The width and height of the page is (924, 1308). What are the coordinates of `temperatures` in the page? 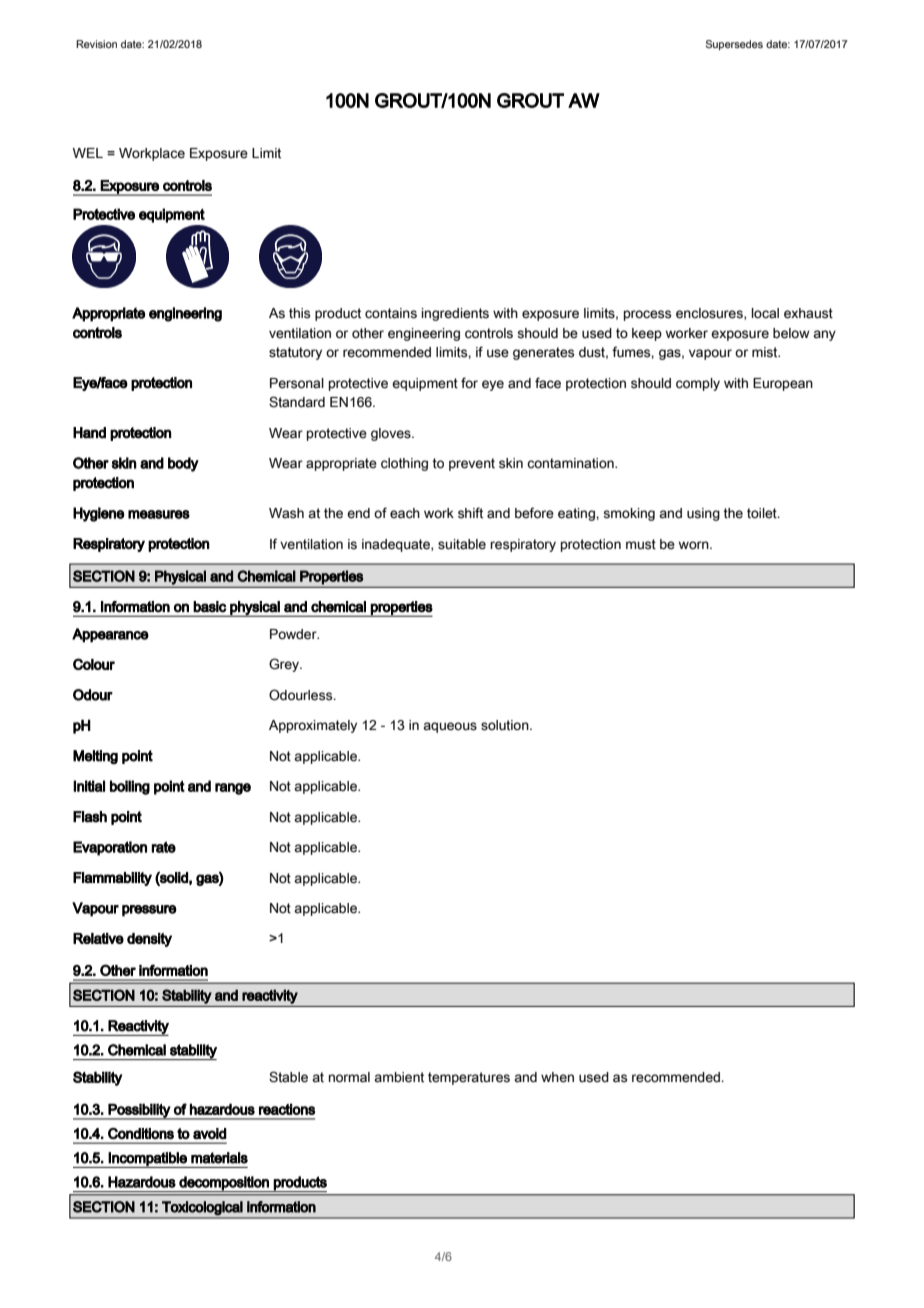 It's located at (469, 1078).
